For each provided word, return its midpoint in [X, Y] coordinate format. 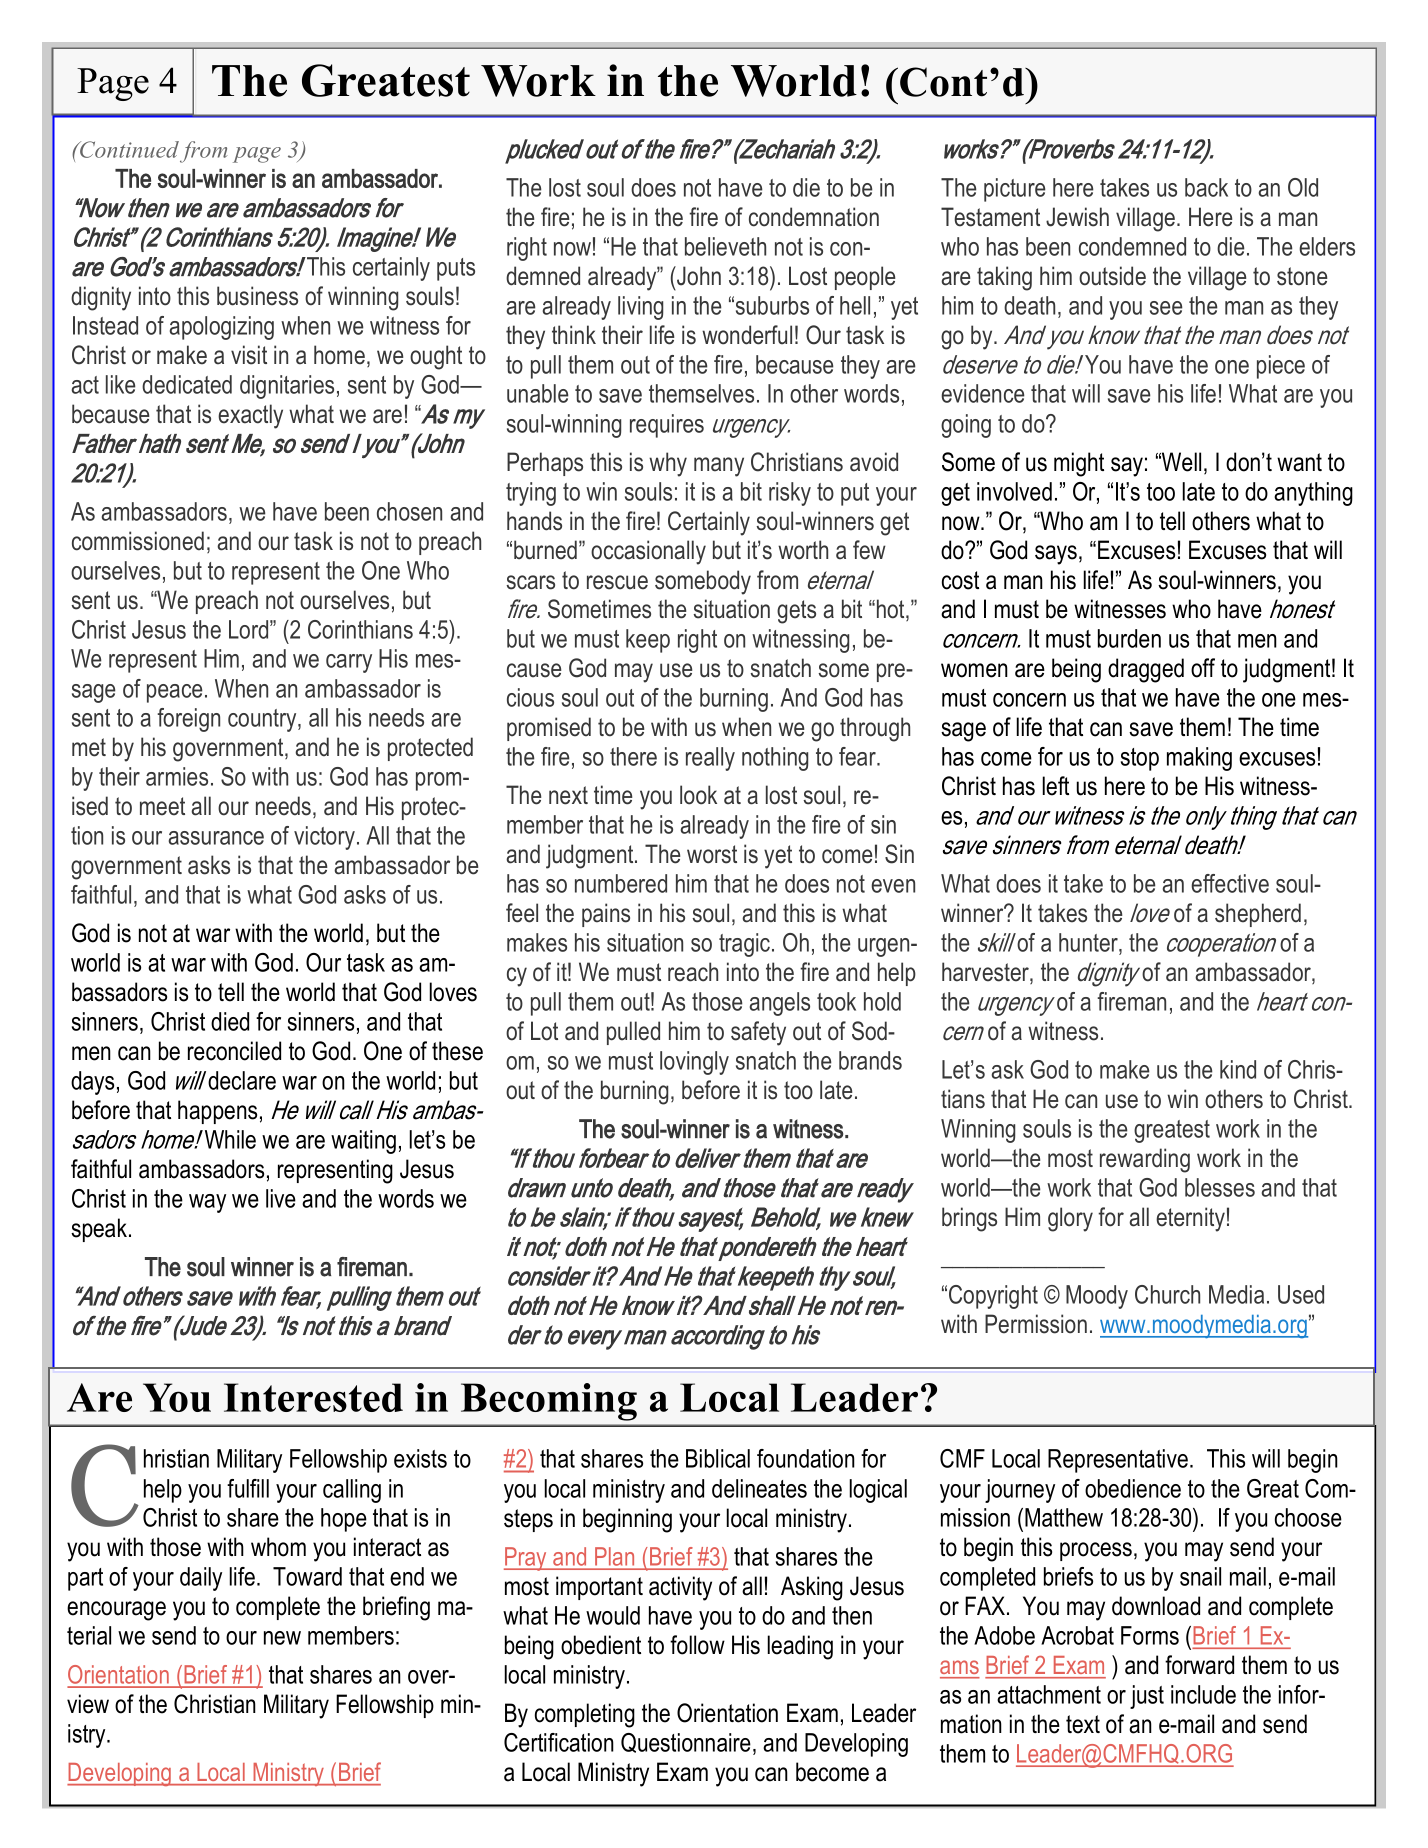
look [698, 795]
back [1206, 187]
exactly [250, 416]
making [1199, 759]
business [257, 296]
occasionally [648, 552]
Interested [313, 1397]
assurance [216, 838]
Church [1167, 1294]
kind [1238, 1069]
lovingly [694, 1063]
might [1079, 464]
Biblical [718, 1458]
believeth [725, 246]
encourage [116, 1611]
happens [217, 1112]
